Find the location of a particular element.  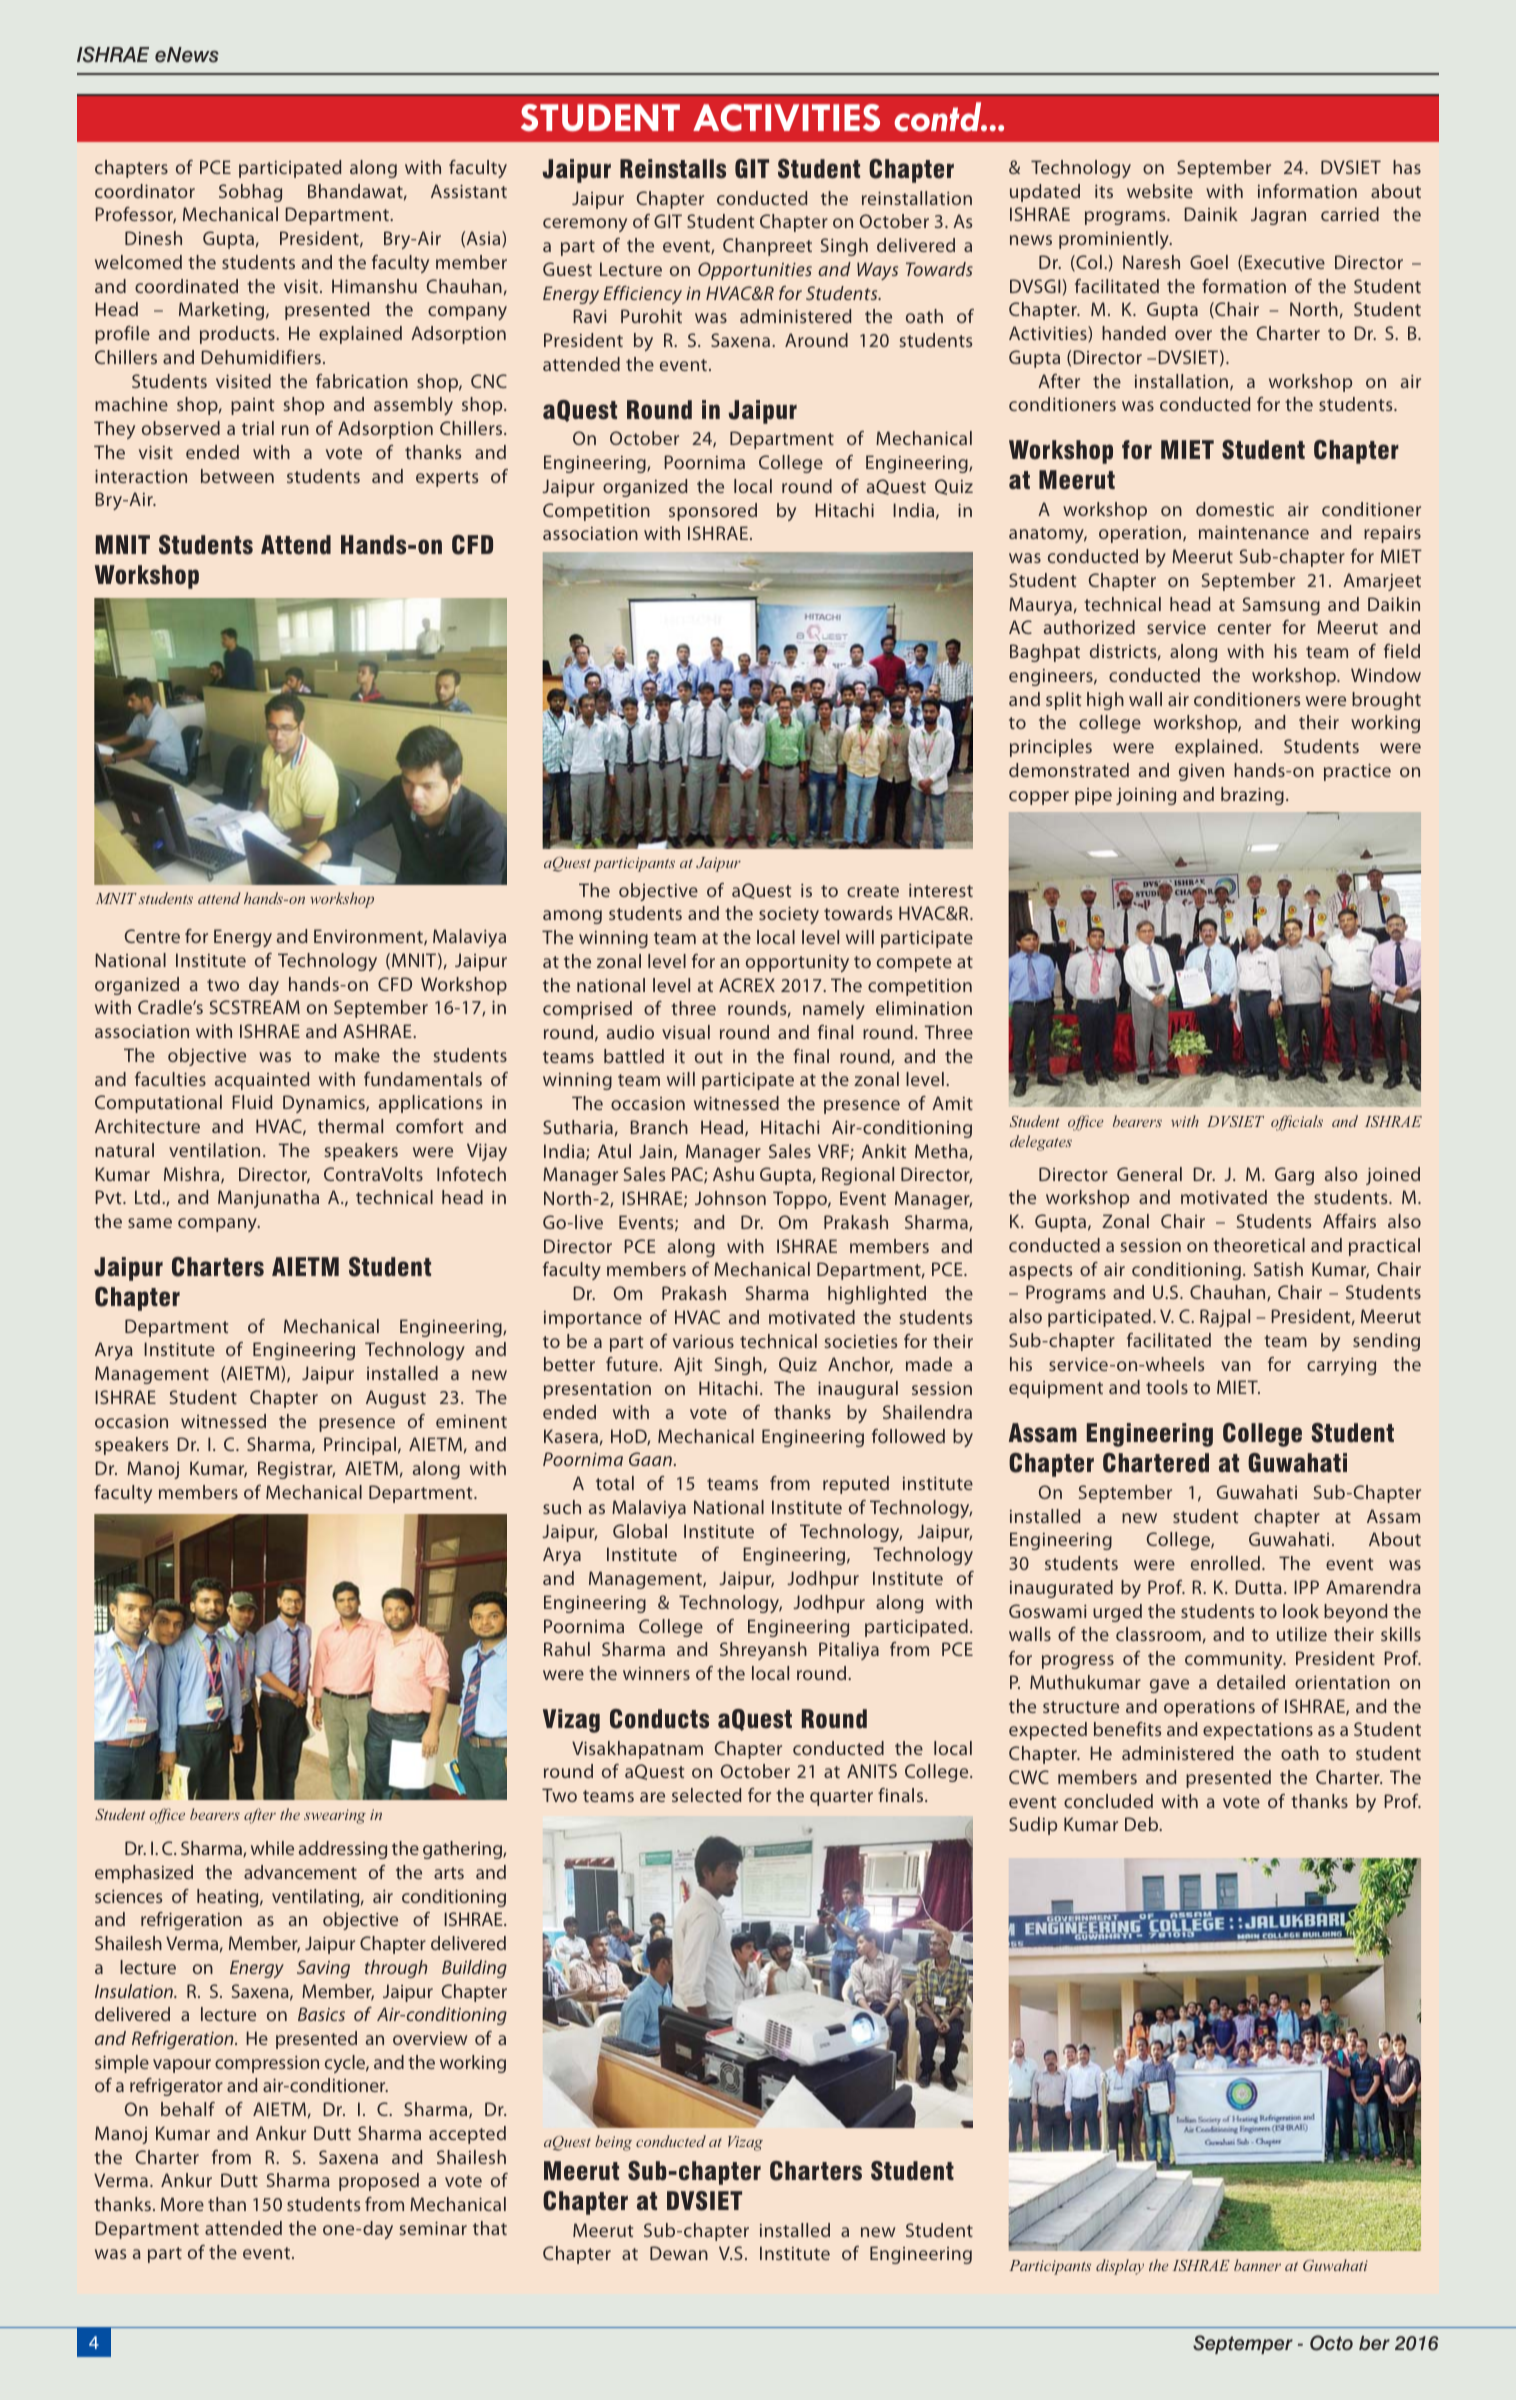

society is located at coordinates (789, 915).
